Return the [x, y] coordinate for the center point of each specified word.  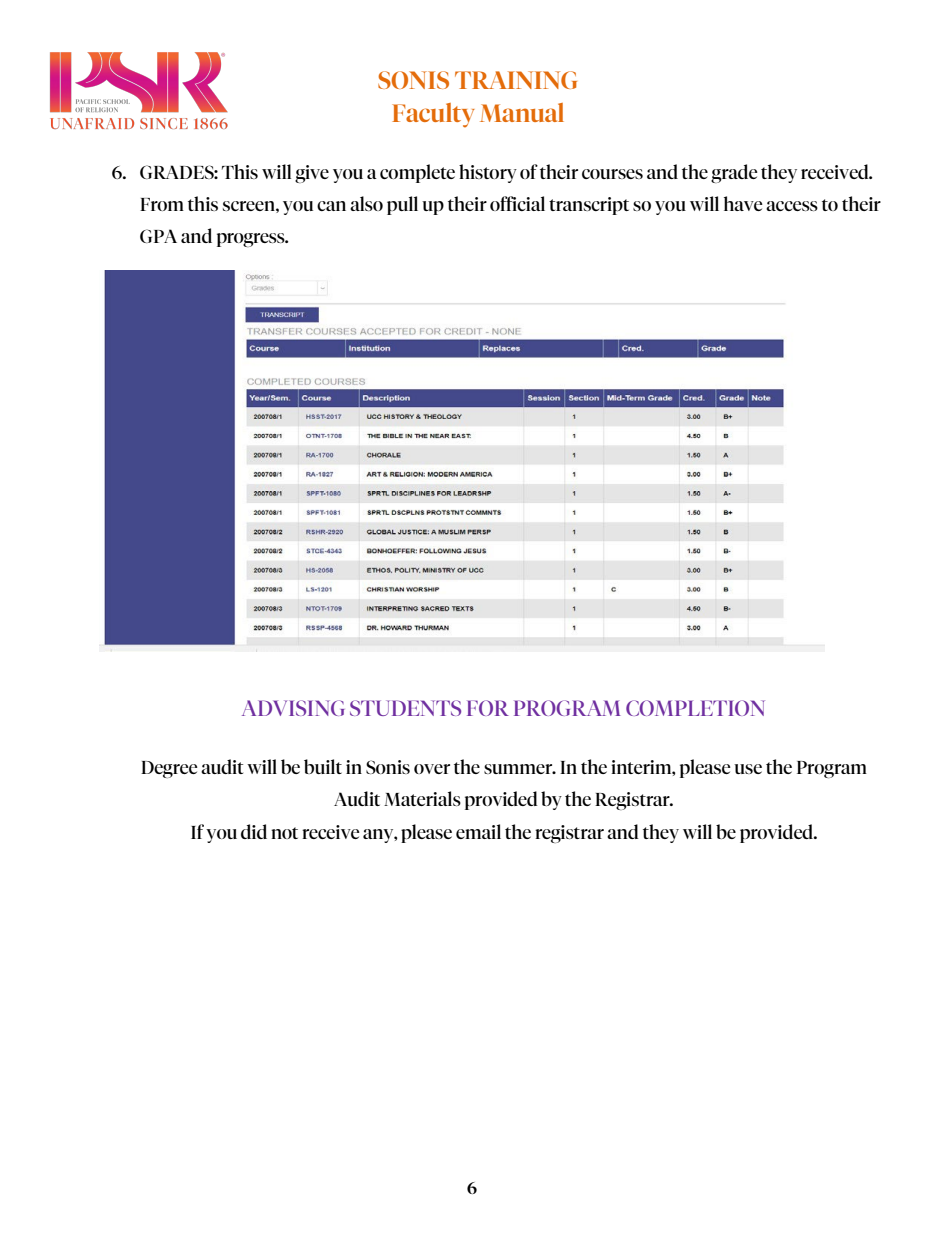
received [836, 171]
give [312, 174]
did [254, 831]
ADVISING [293, 708]
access [792, 206]
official [517, 203]
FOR [488, 708]
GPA [158, 236]
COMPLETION [695, 708]
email [478, 831]
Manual [522, 112]
